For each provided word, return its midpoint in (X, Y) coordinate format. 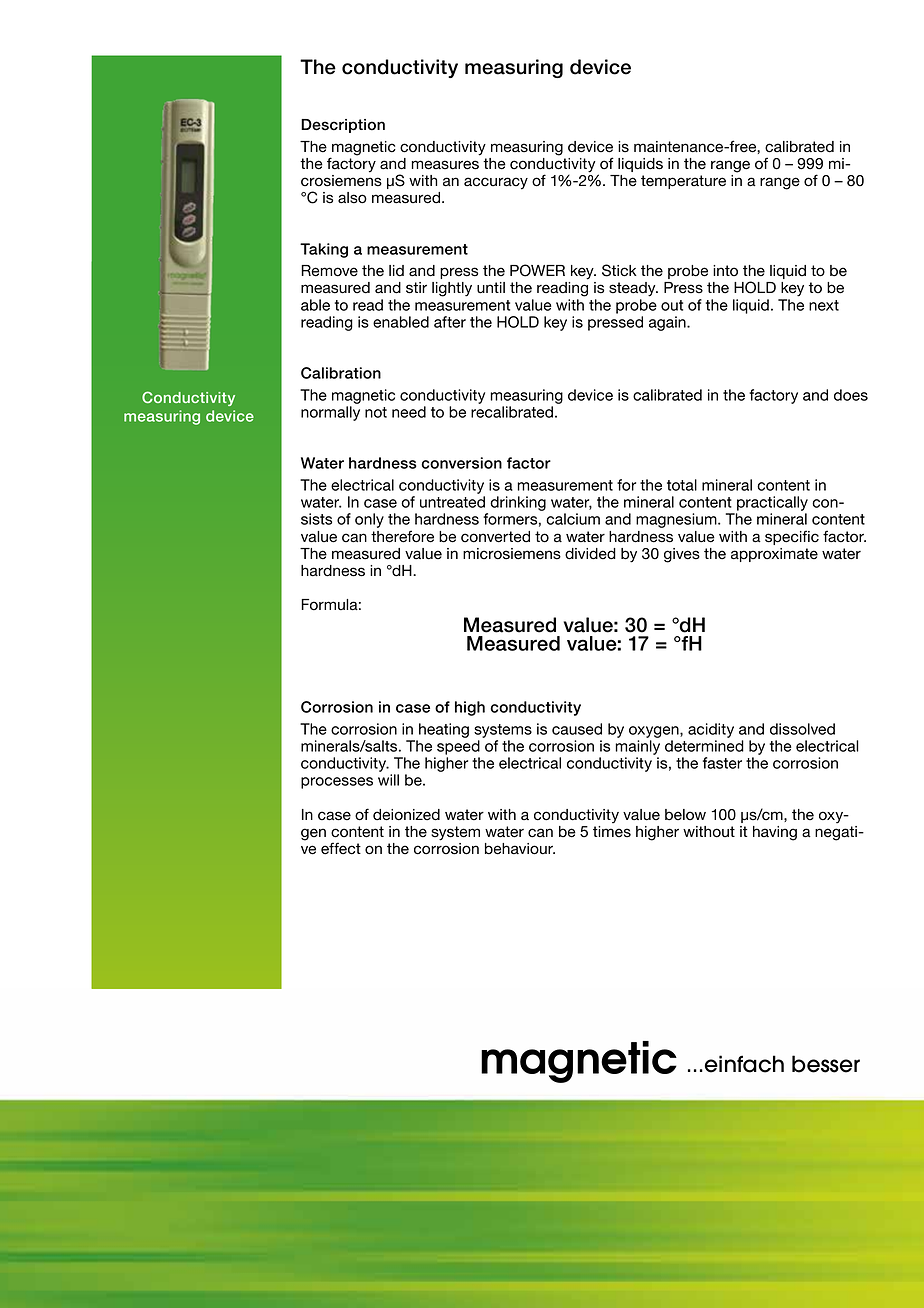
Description (343, 126)
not (376, 412)
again (668, 323)
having (775, 833)
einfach (744, 1064)
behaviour (520, 849)
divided (590, 554)
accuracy (496, 183)
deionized (406, 815)
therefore (402, 536)
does (851, 395)
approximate (774, 555)
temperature (683, 182)
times (612, 832)
